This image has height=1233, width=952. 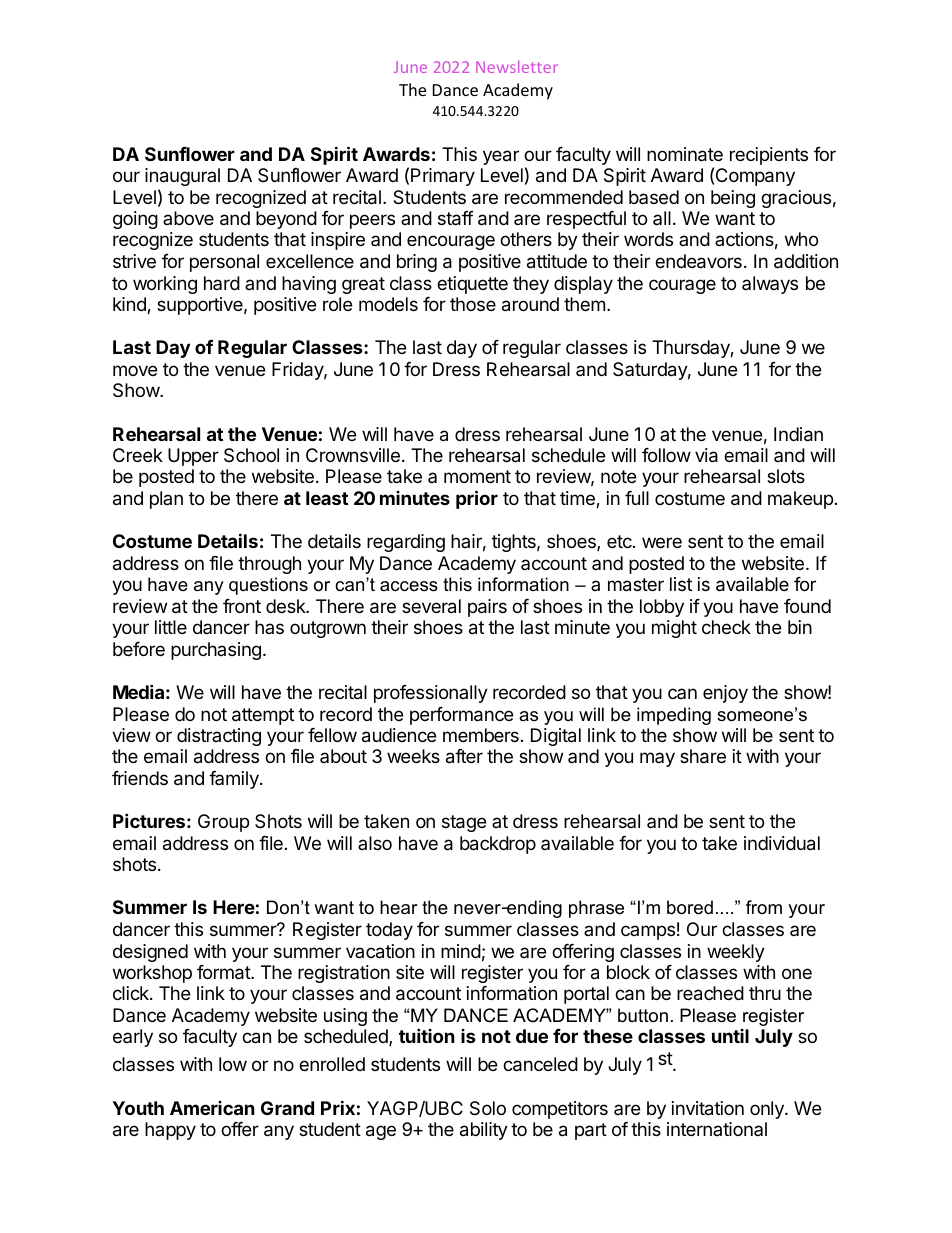 What do you see at coordinates (517, 66) in the image?
I see `Newsletter` at bounding box center [517, 66].
